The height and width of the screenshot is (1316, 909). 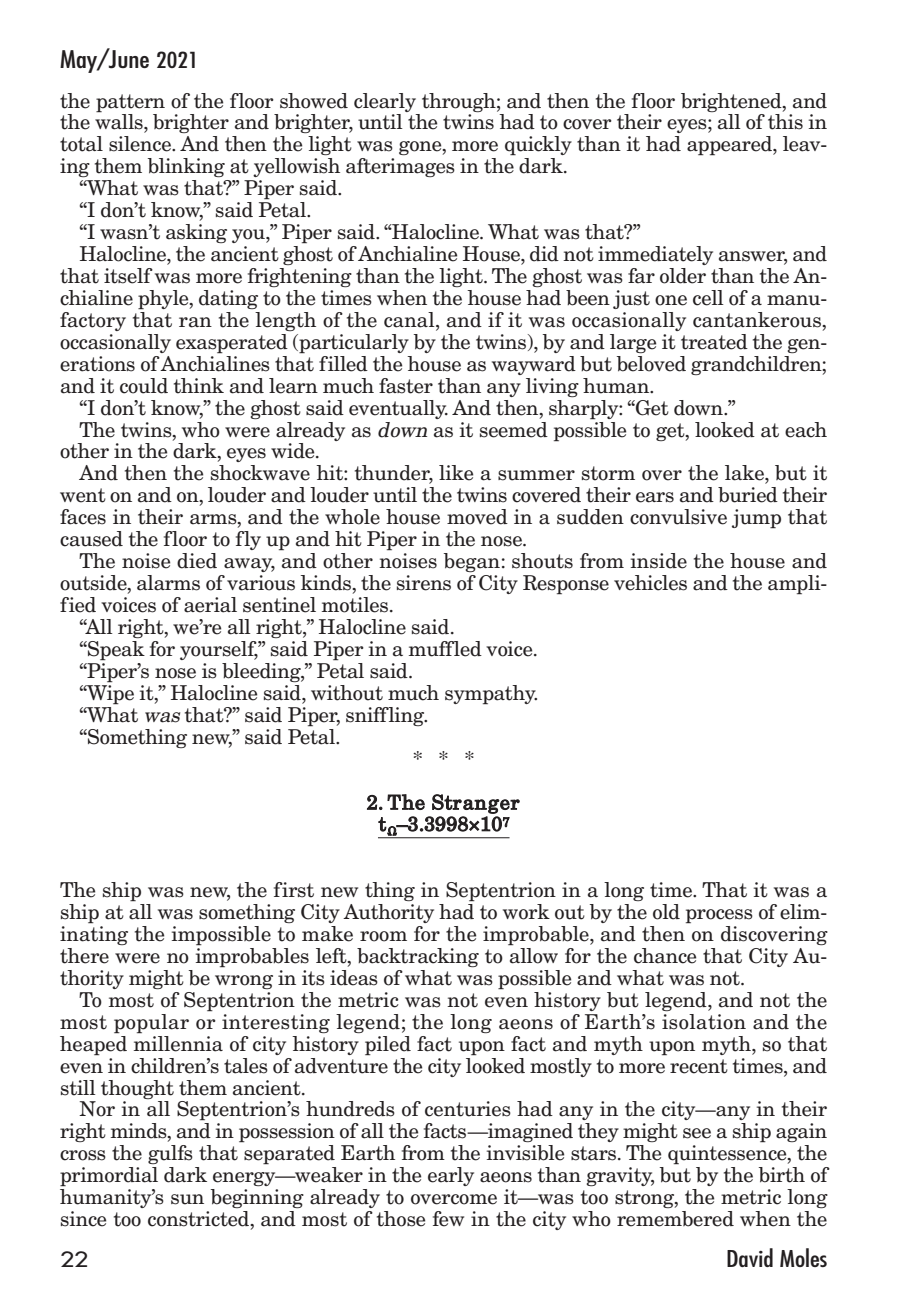 What do you see at coordinates (197, 561) in the screenshot?
I see `died` at bounding box center [197, 561].
